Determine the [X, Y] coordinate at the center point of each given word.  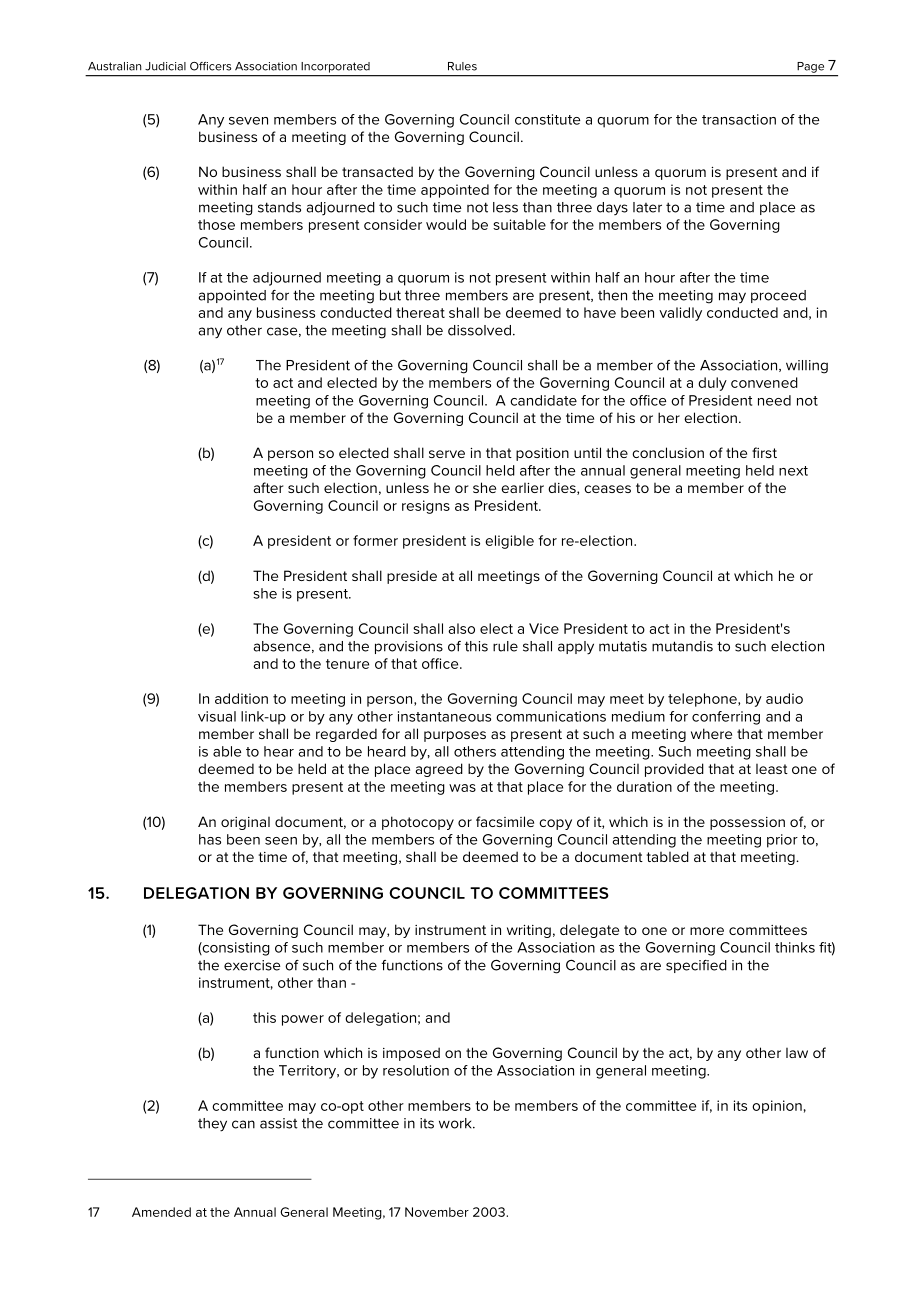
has [210, 839]
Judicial [165, 66]
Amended [161, 1212]
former [375, 540]
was [462, 788]
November [437, 1212]
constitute [547, 119]
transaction [739, 119]
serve [447, 454]
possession [747, 823]
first [764, 452]
